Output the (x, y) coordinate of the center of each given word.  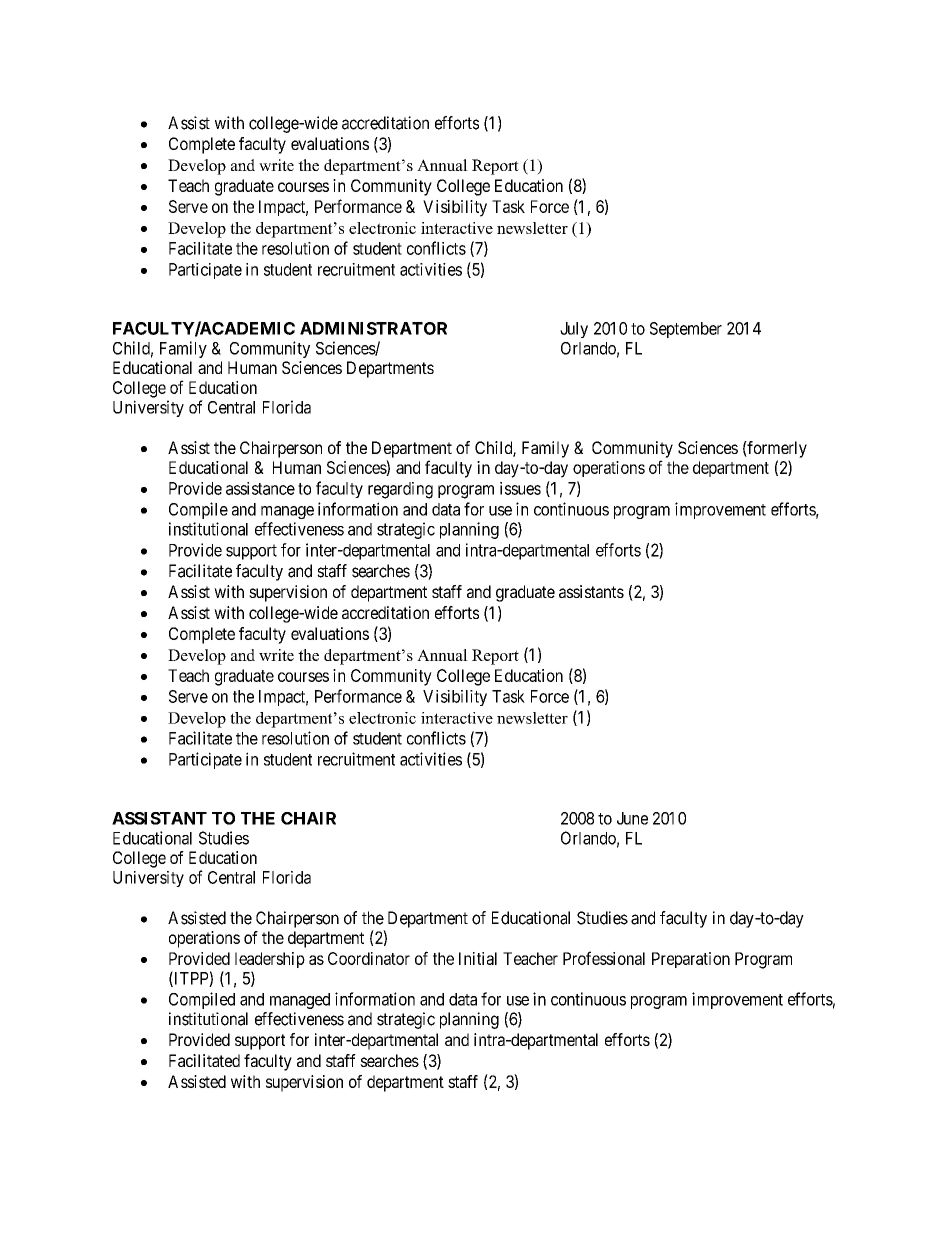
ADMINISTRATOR (373, 328)
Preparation (691, 960)
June (632, 818)
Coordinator (369, 958)
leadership (270, 960)
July (574, 330)
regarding (400, 490)
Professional (604, 958)
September (686, 330)
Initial (478, 958)
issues (520, 488)
